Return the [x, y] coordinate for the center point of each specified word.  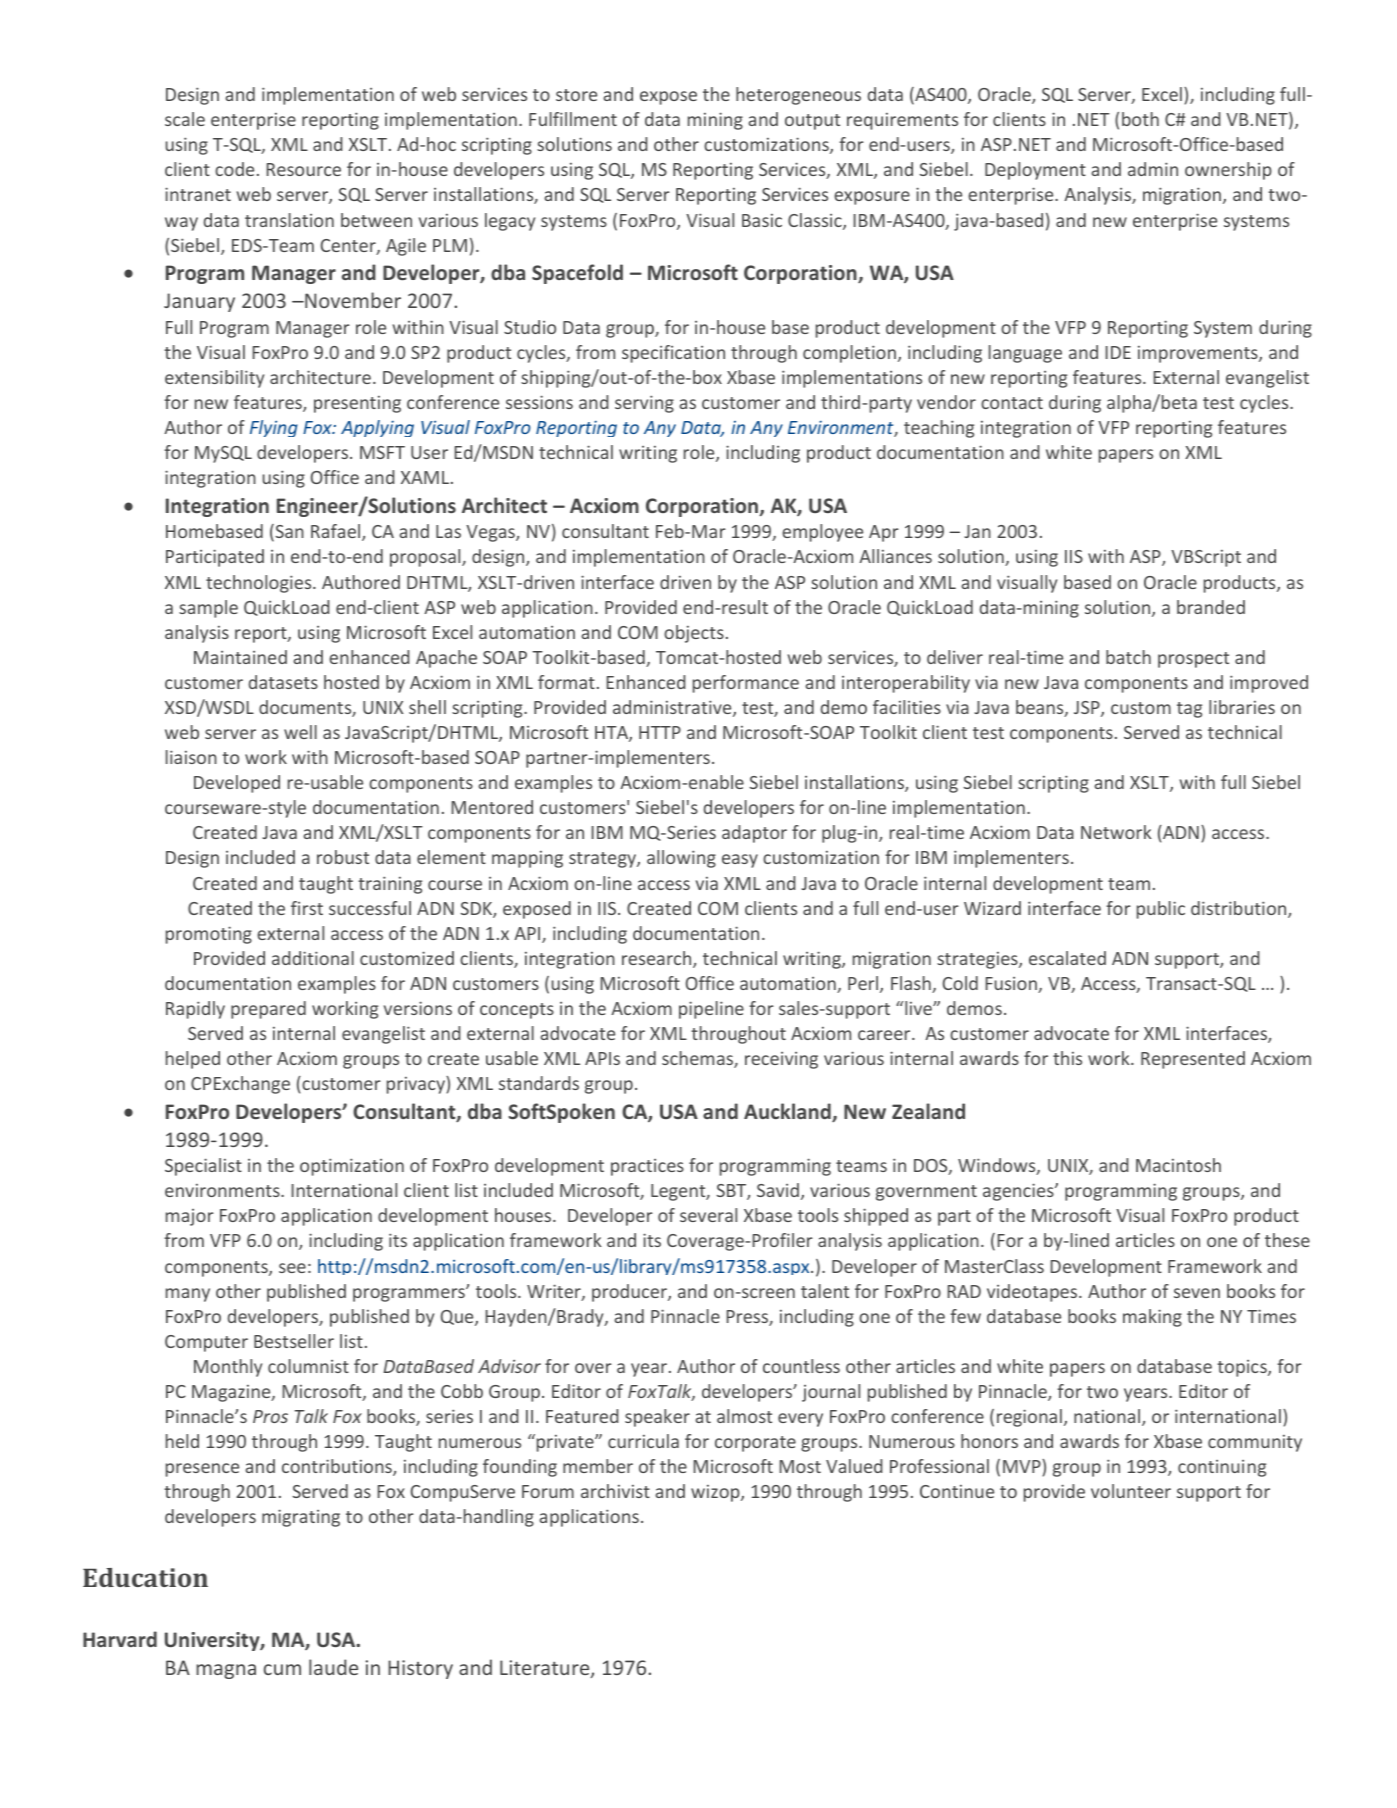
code [234, 169]
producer [630, 1293]
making [1152, 1318]
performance [746, 684]
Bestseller [294, 1341]
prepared [268, 1010]
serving [644, 404]
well [300, 732]
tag [1189, 710]
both [1140, 119]
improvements [1199, 354]
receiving [781, 1060]
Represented [1193, 1060]
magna [226, 1671]
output [812, 122]
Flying [274, 428]
